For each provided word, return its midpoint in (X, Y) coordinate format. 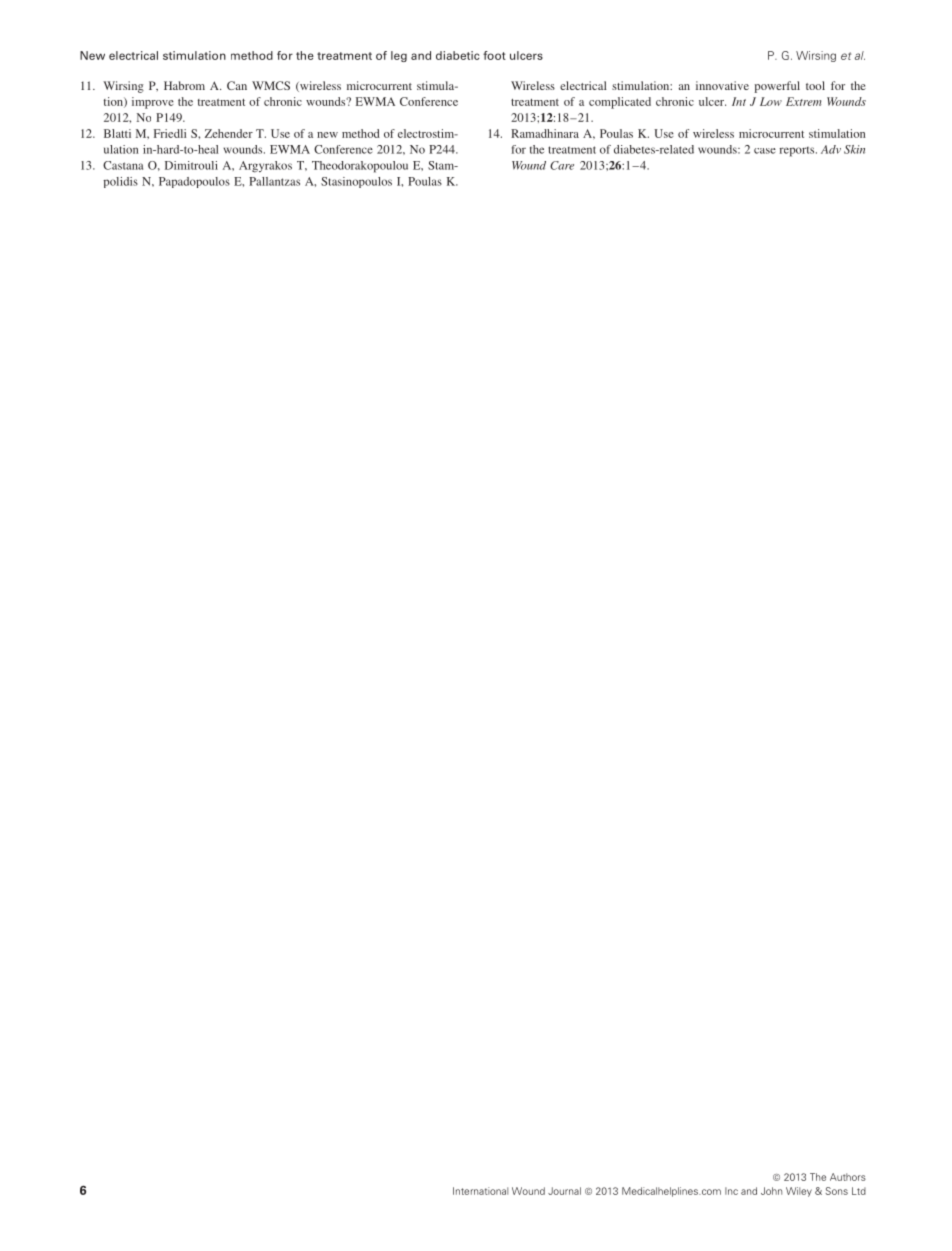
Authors (848, 1177)
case (765, 151)
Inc (731, 1191)
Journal (564, 1191)
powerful (777, 87)
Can (237, 85)
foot (494, 55)
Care (562, 165)
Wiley (799, 1192)
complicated (620, 103)
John (771, 1191)
